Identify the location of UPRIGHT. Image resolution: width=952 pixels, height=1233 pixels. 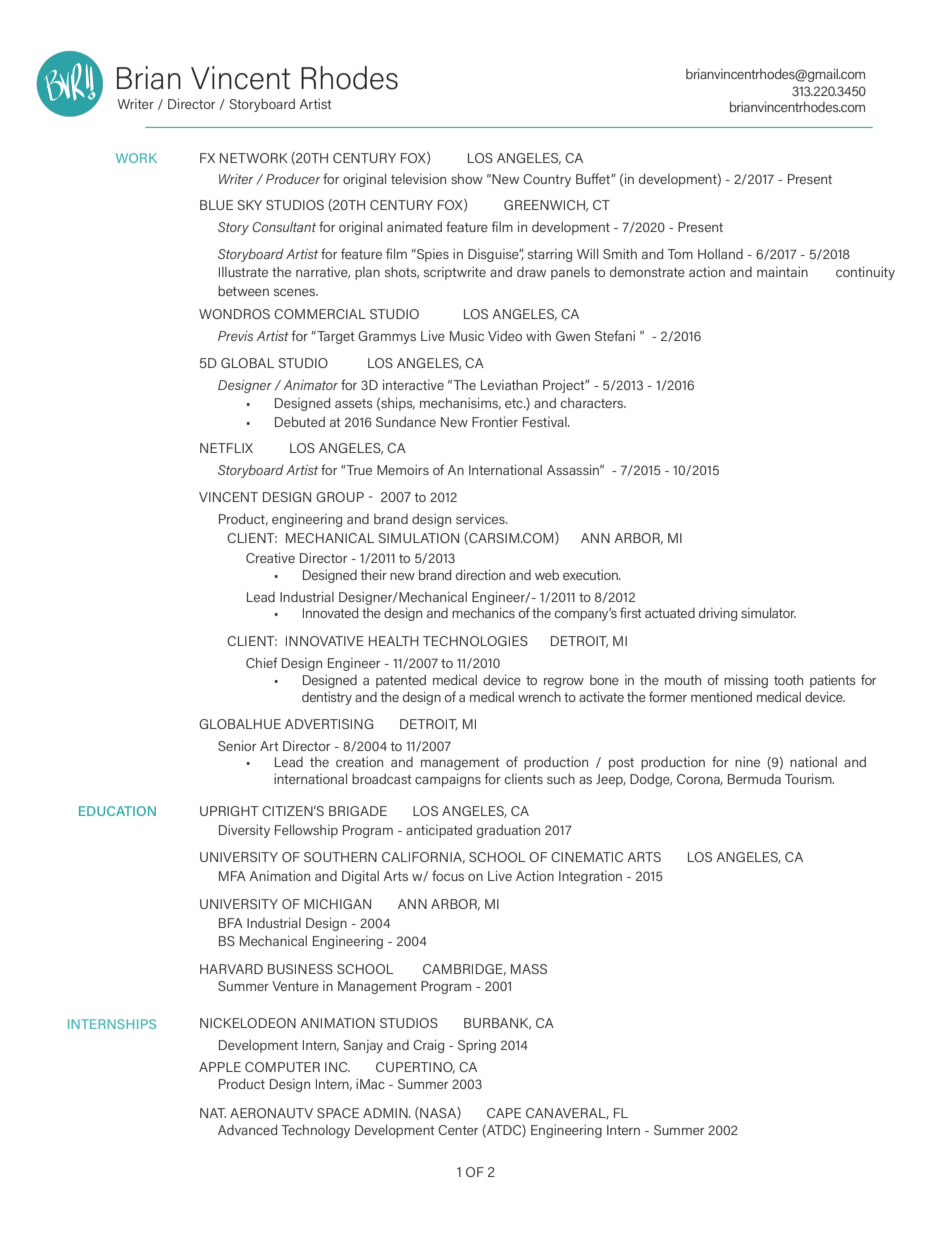
(229, 811).
